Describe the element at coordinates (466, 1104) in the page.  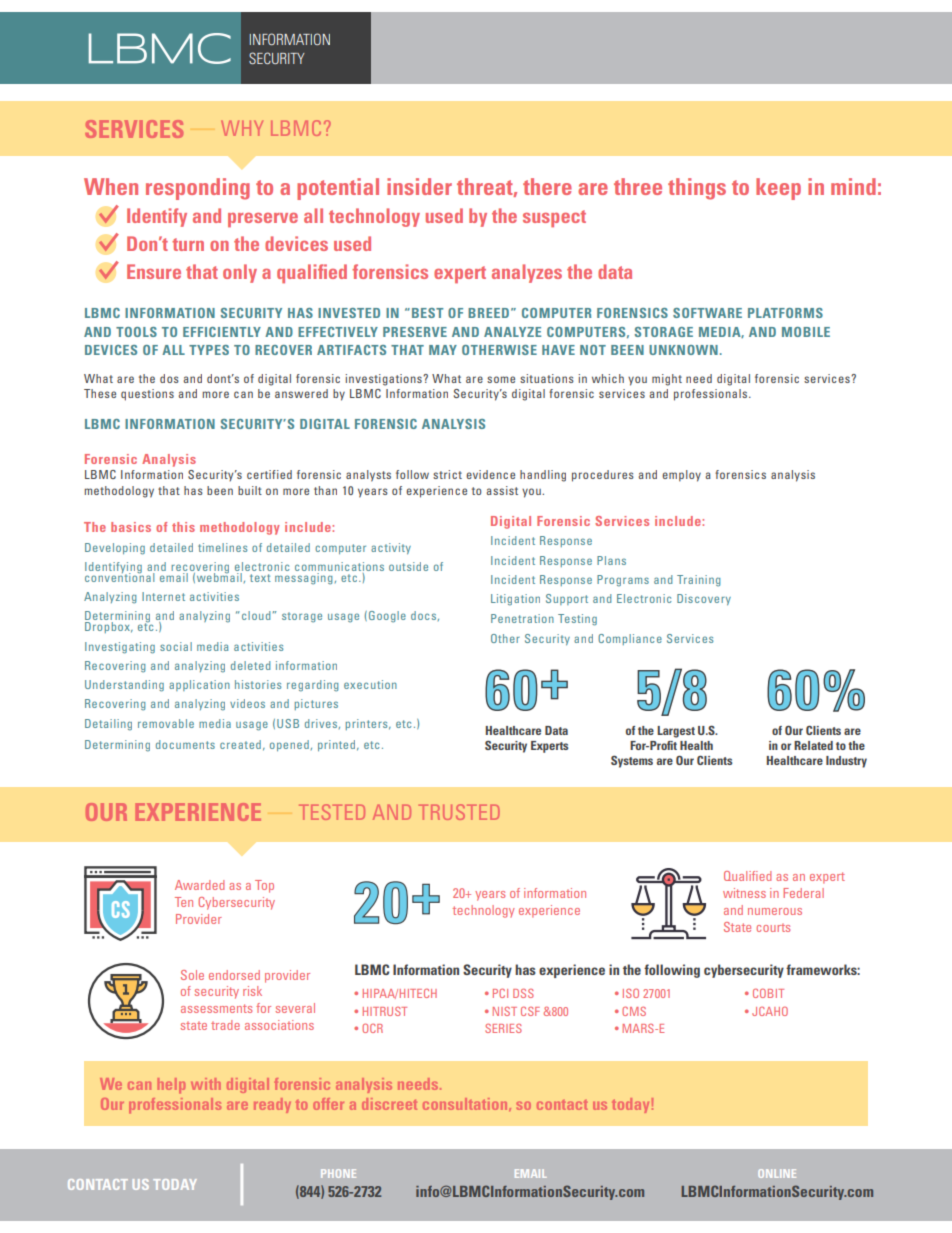
I see `consultation` at that location.
